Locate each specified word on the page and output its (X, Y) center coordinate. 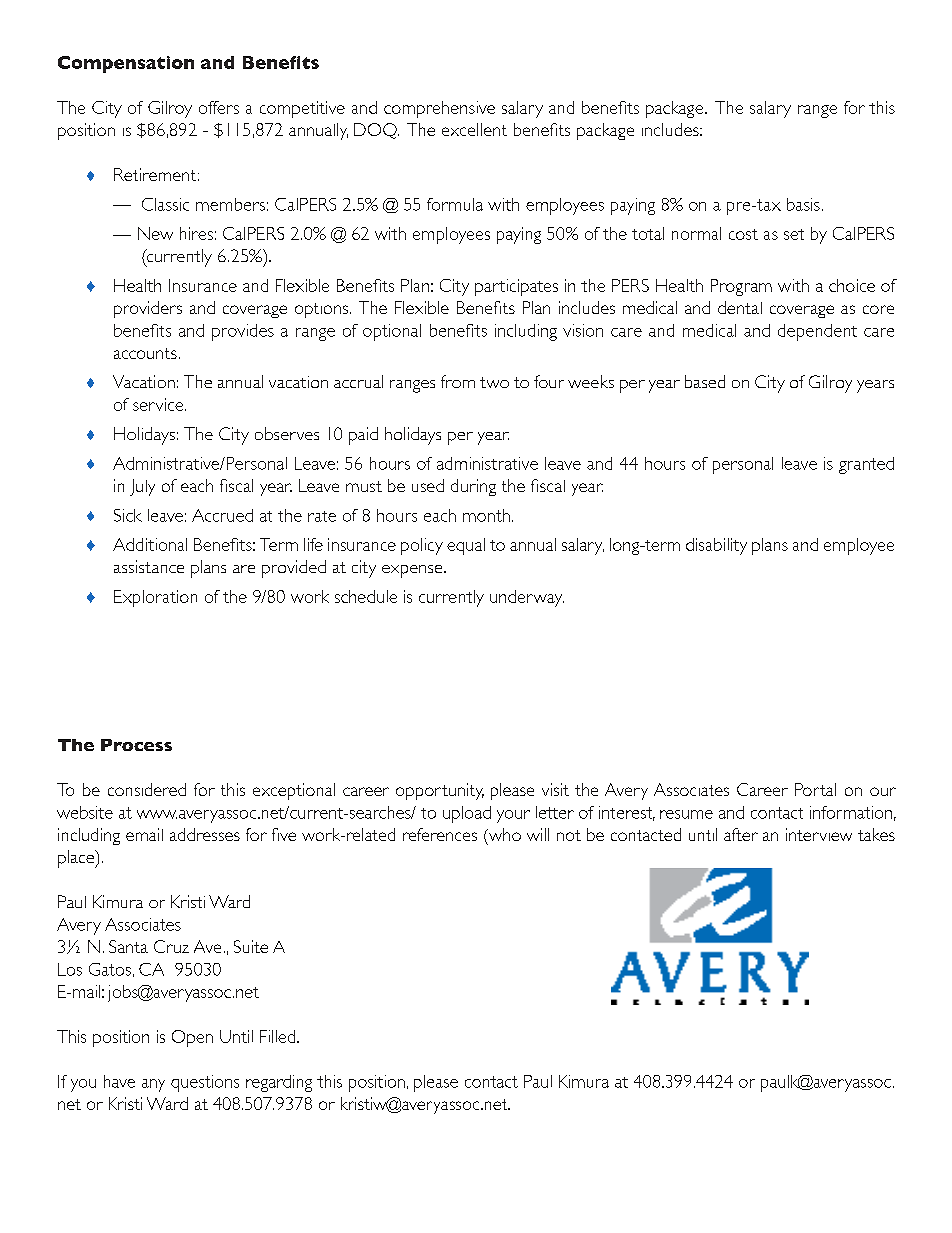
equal (466, 546)
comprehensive (439, 109)
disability (716, 546)
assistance (149, 566)
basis (803, 204)
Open (192, 1038)
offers (219, 107)
